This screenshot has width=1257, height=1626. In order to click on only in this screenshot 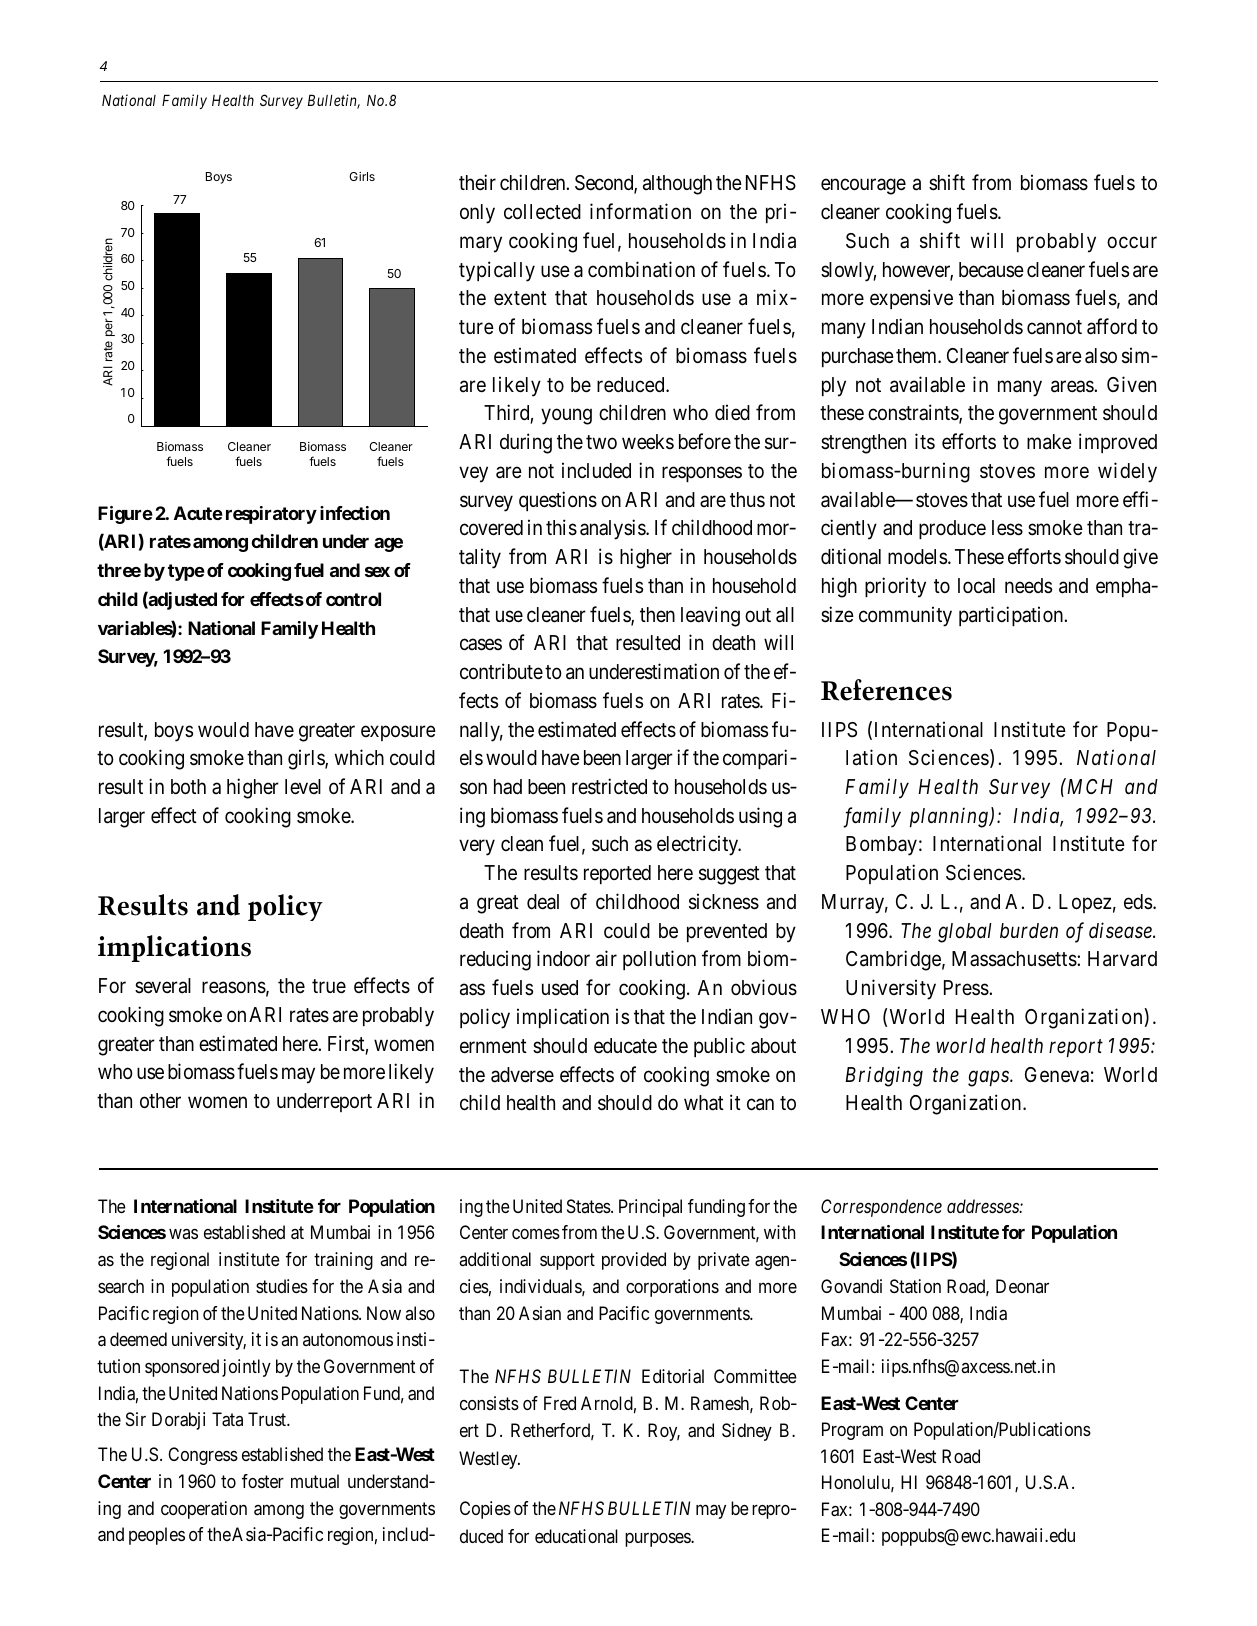, I will do `click(477, 214)`.
